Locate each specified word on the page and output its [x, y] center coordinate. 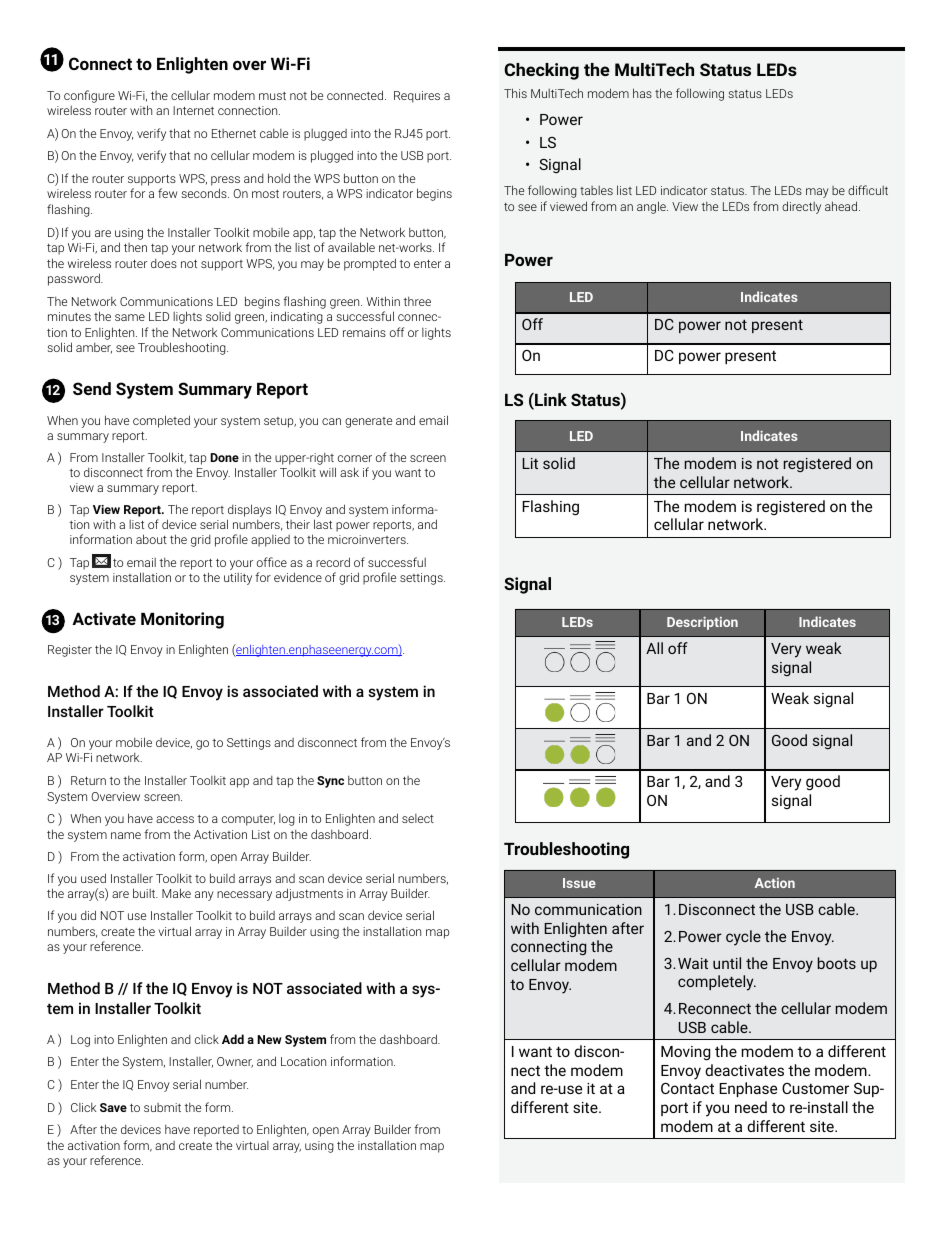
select [418, 818]
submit [162, 1107]
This [515, 93]
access [175, 819]
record [333, 562]
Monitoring [182, 620]
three [417, 301]
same [130, 317]
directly [801, 207]
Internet [193, 110]
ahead [842, 206]
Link [550, 401]
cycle [743, 938]
